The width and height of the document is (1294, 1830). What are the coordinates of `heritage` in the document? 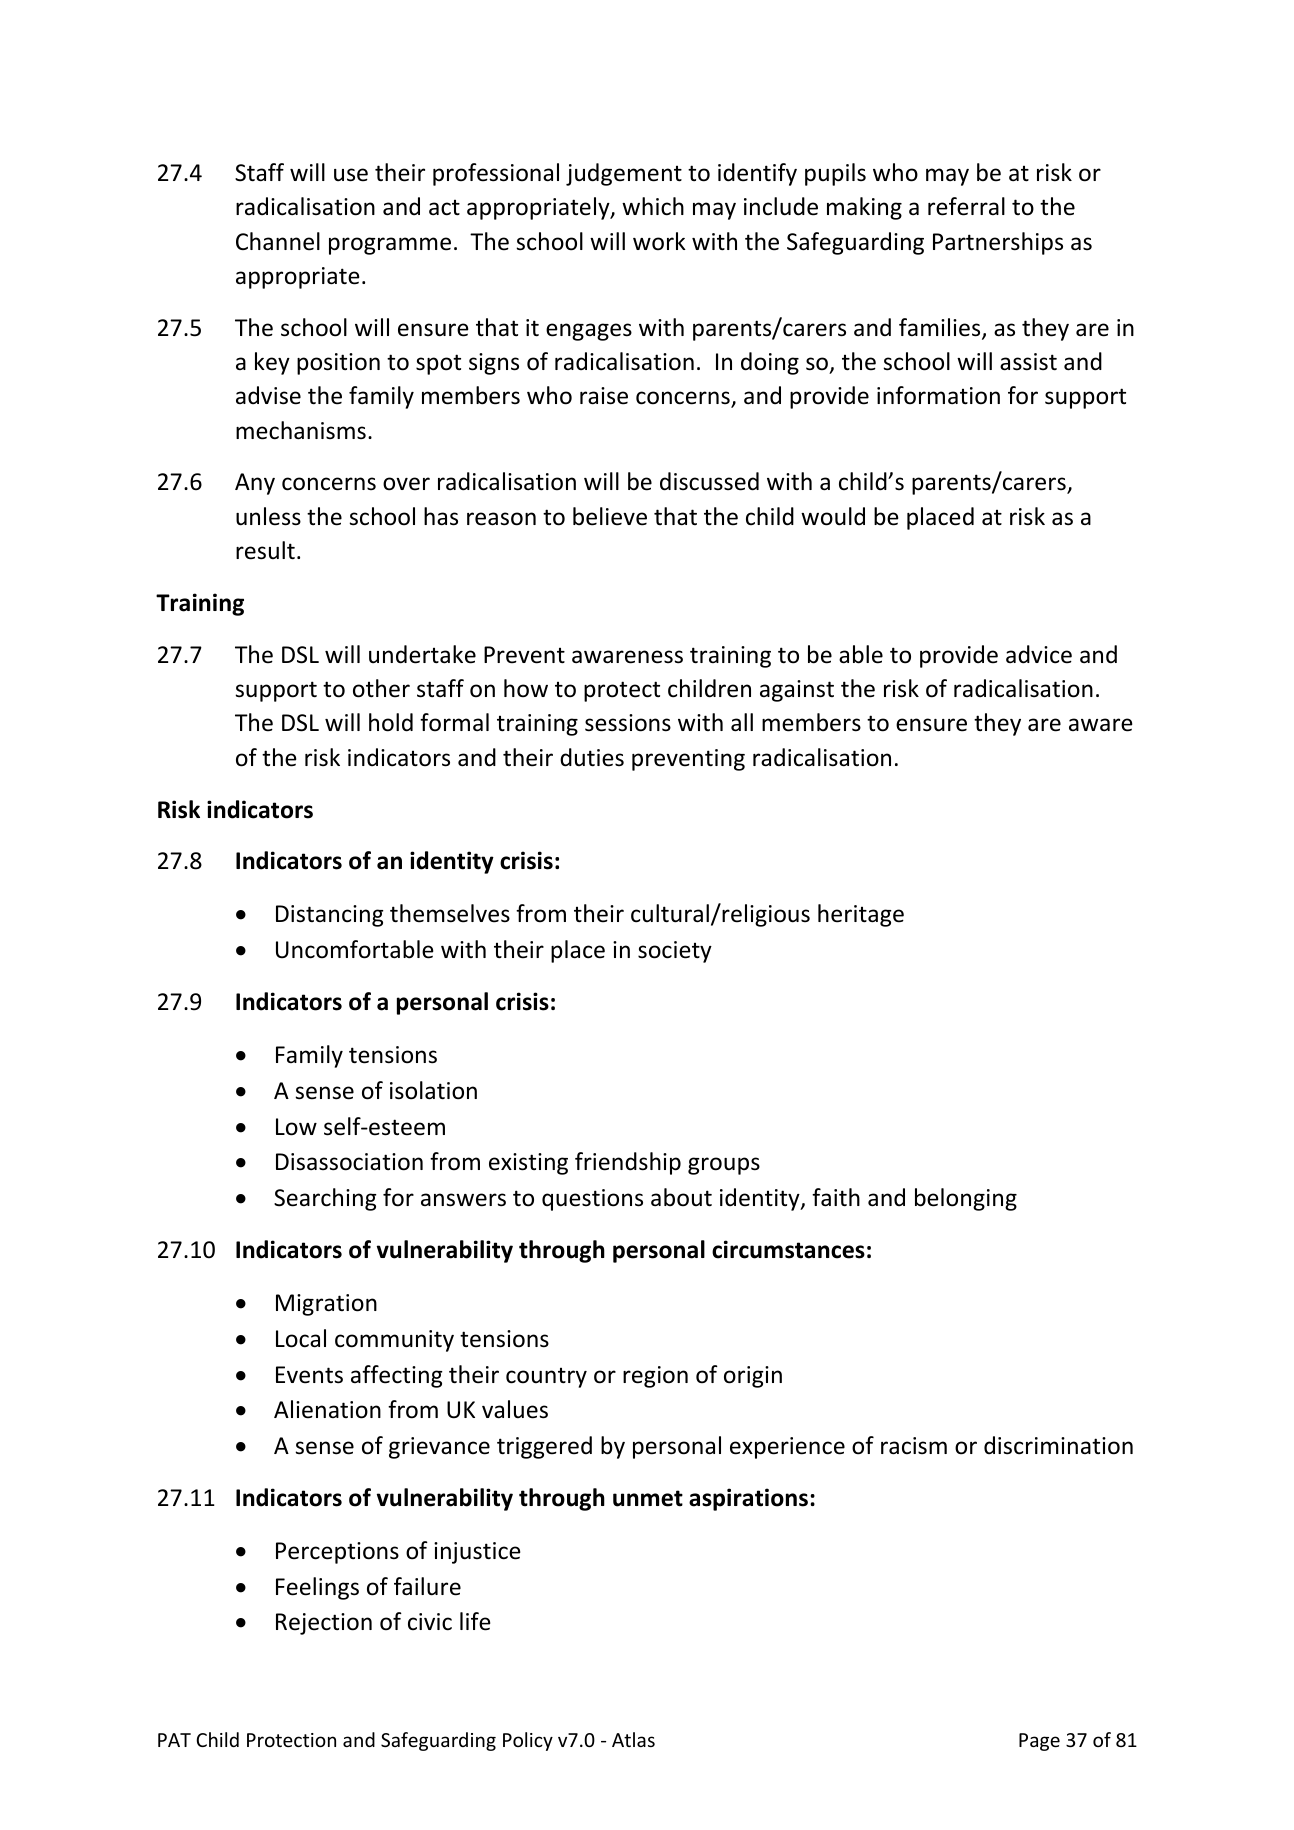 It's located at (861, 915).
